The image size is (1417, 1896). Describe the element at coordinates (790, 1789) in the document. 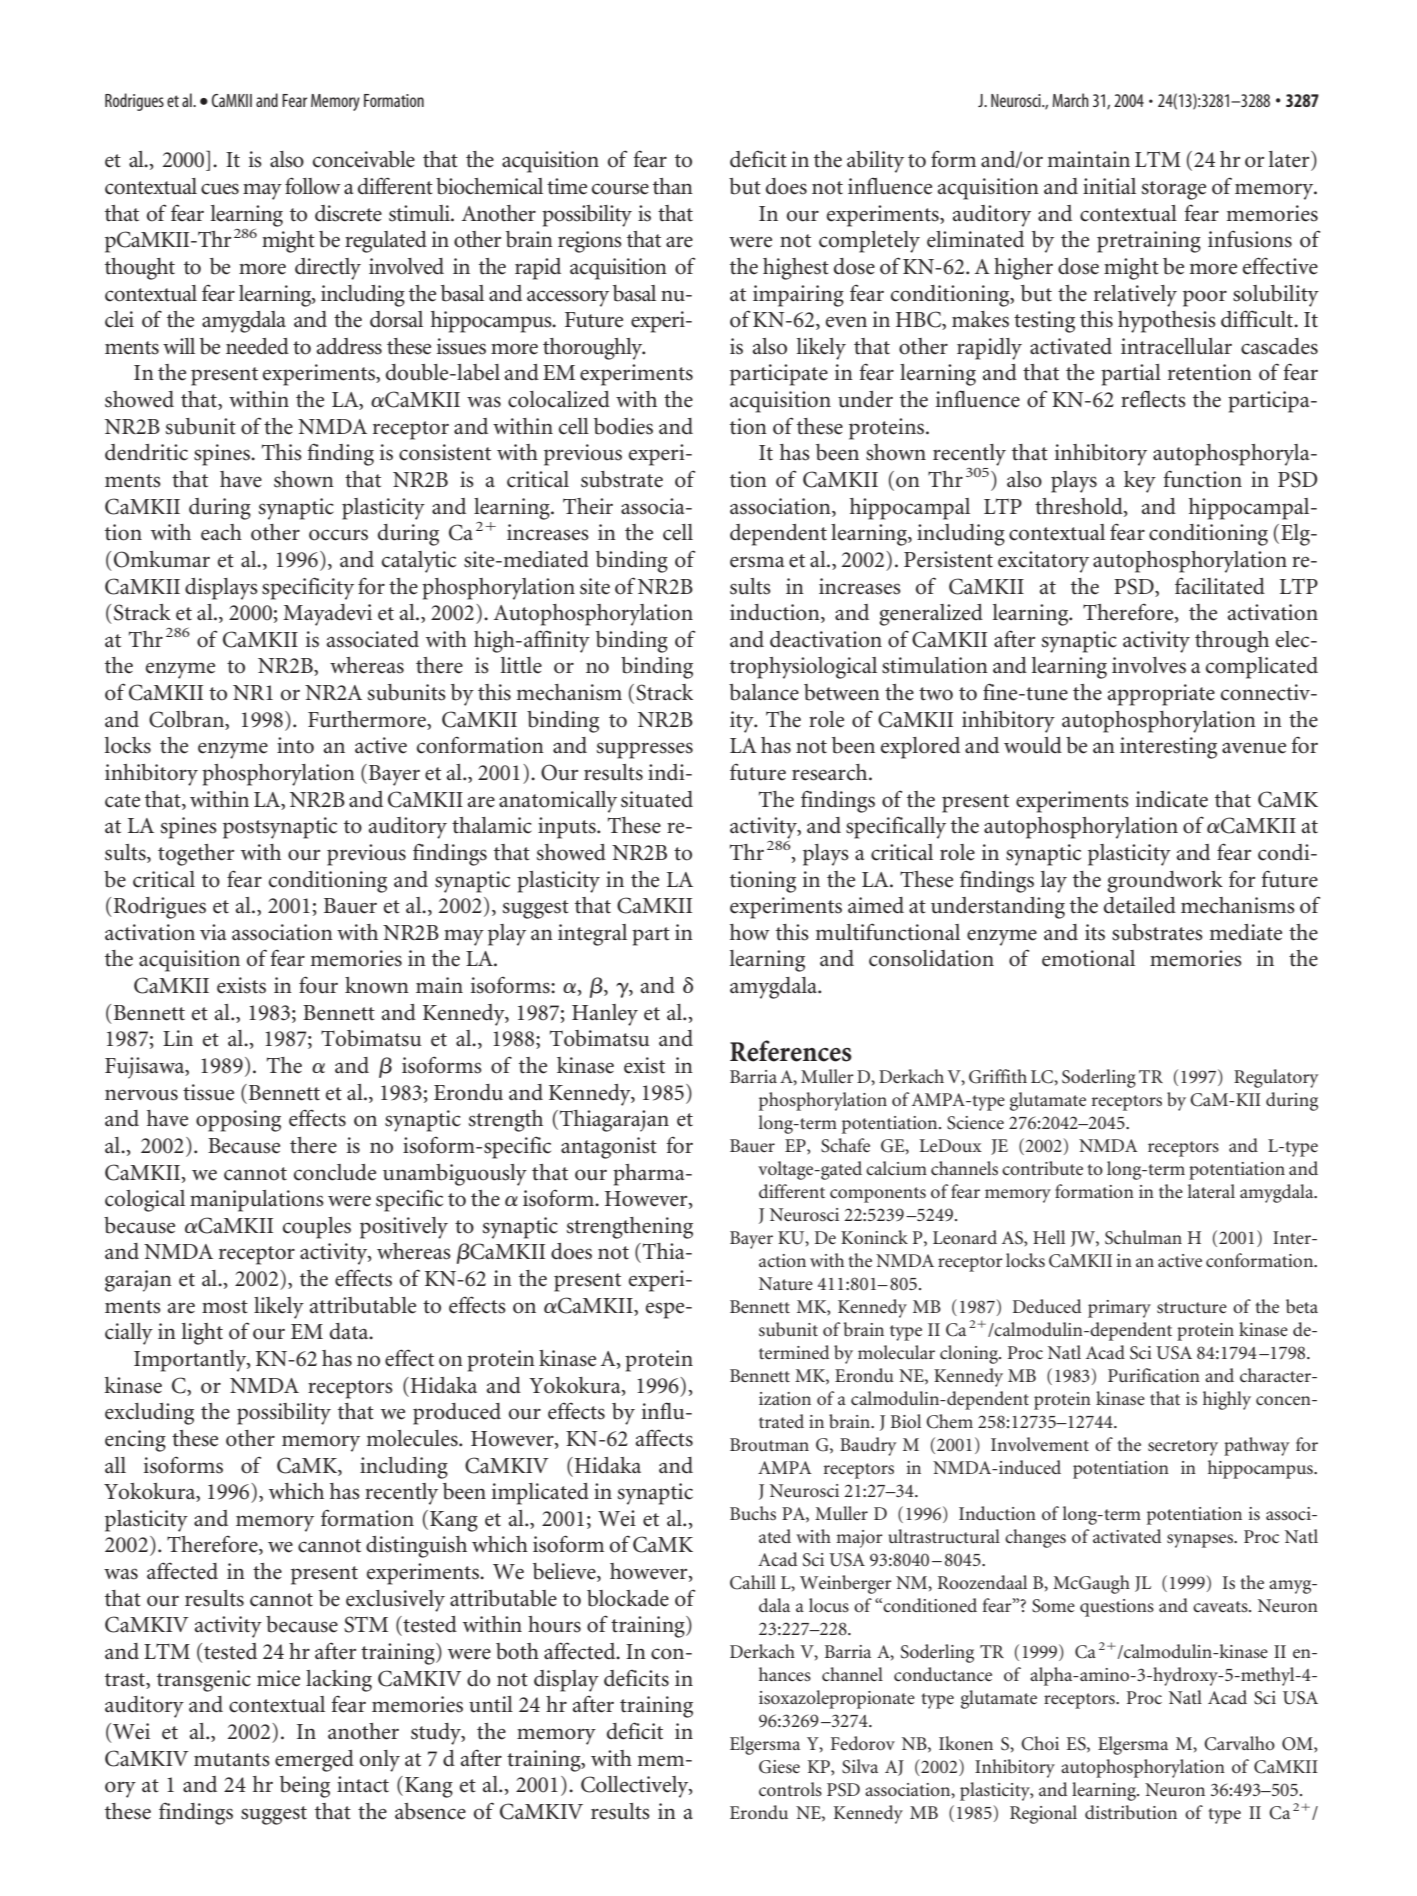

I see `controls` at that location.
